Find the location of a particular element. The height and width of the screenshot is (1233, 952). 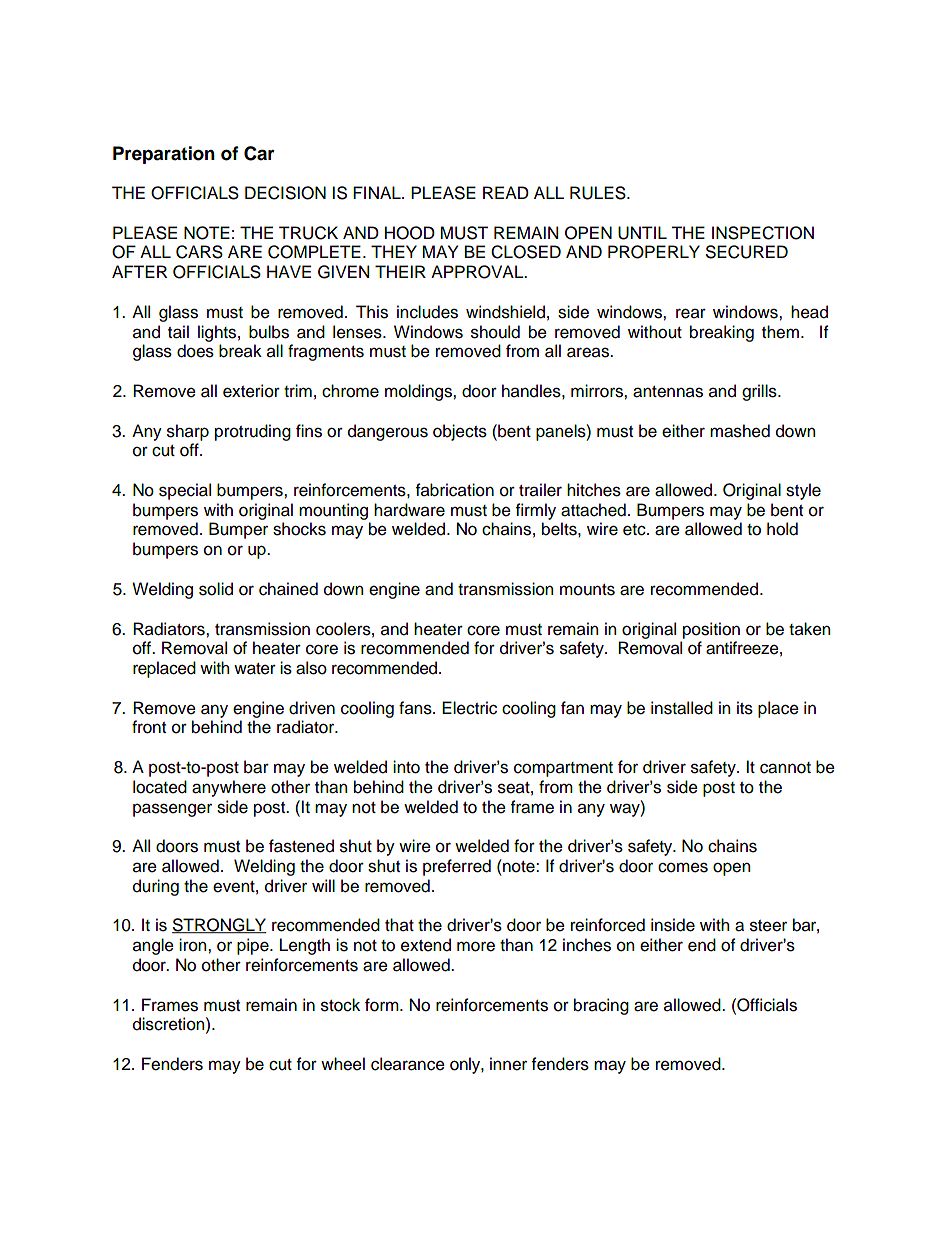

exterior is located at coordinates (251, 391).
